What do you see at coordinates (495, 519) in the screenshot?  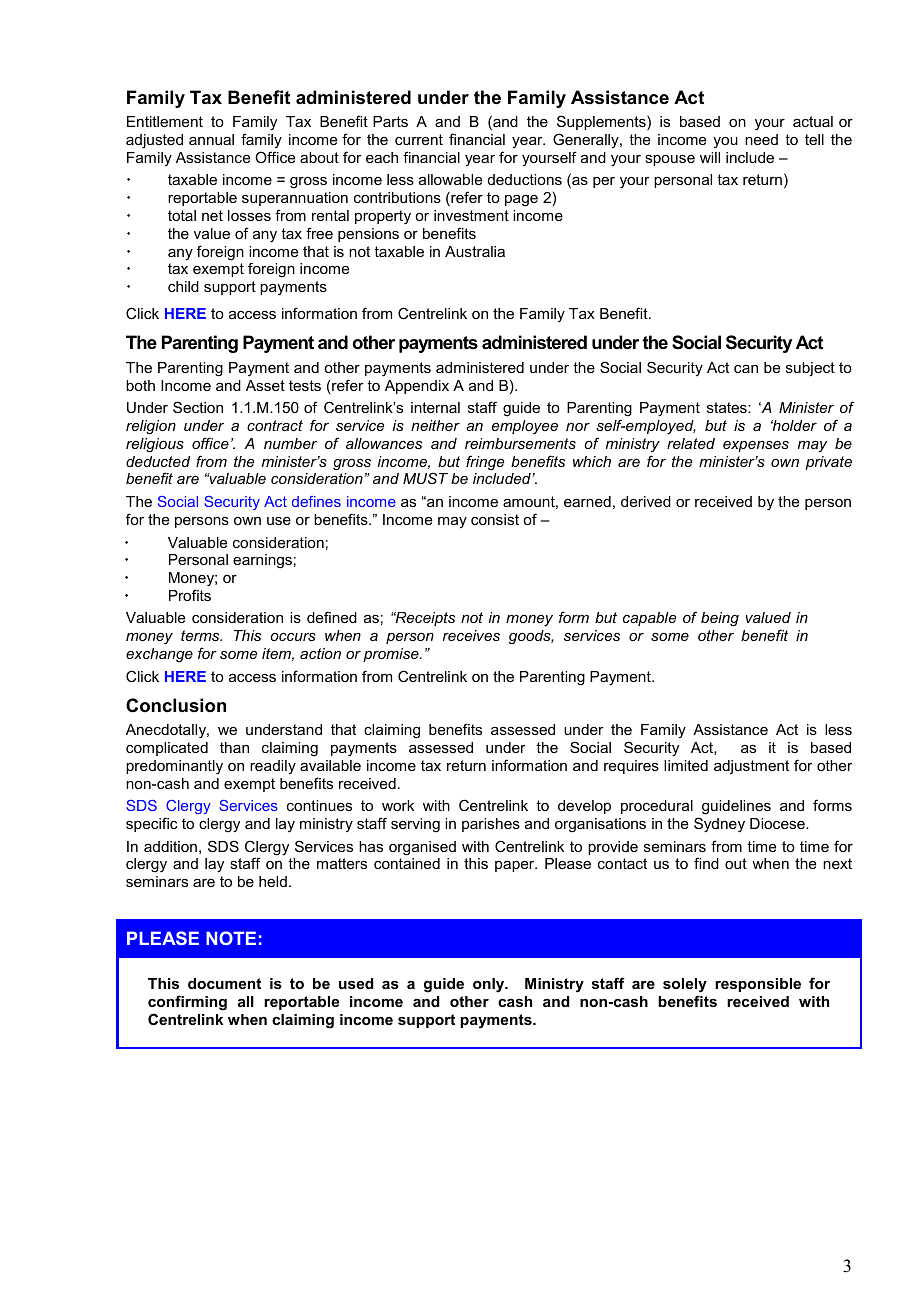 I see `consist` at bounding box center [495, 519].
